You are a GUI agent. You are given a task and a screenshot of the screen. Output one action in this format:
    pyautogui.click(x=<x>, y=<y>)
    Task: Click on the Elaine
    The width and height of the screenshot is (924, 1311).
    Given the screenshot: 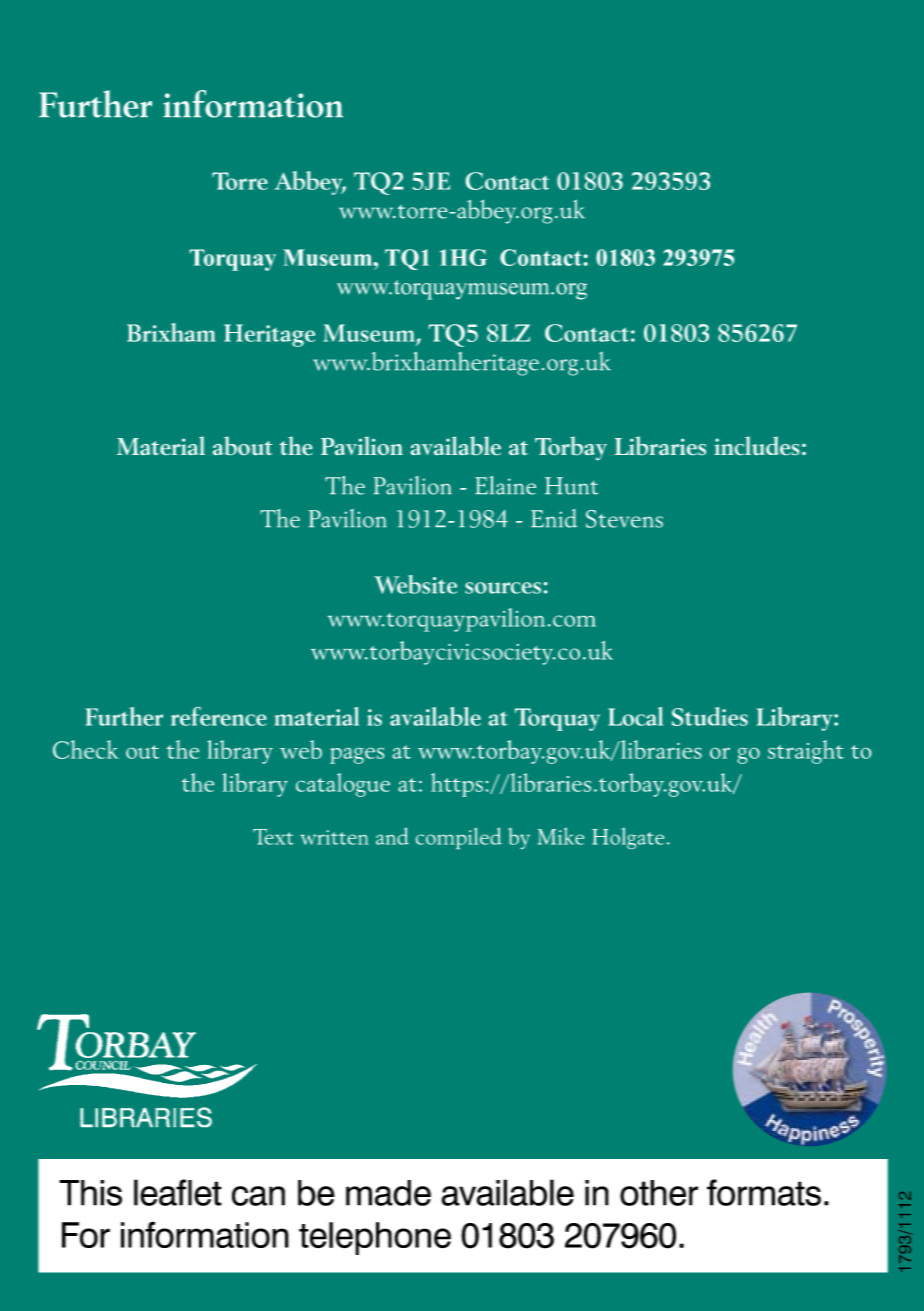 What is the action you would take?
    pyautogui.click(x=505, y=485)
